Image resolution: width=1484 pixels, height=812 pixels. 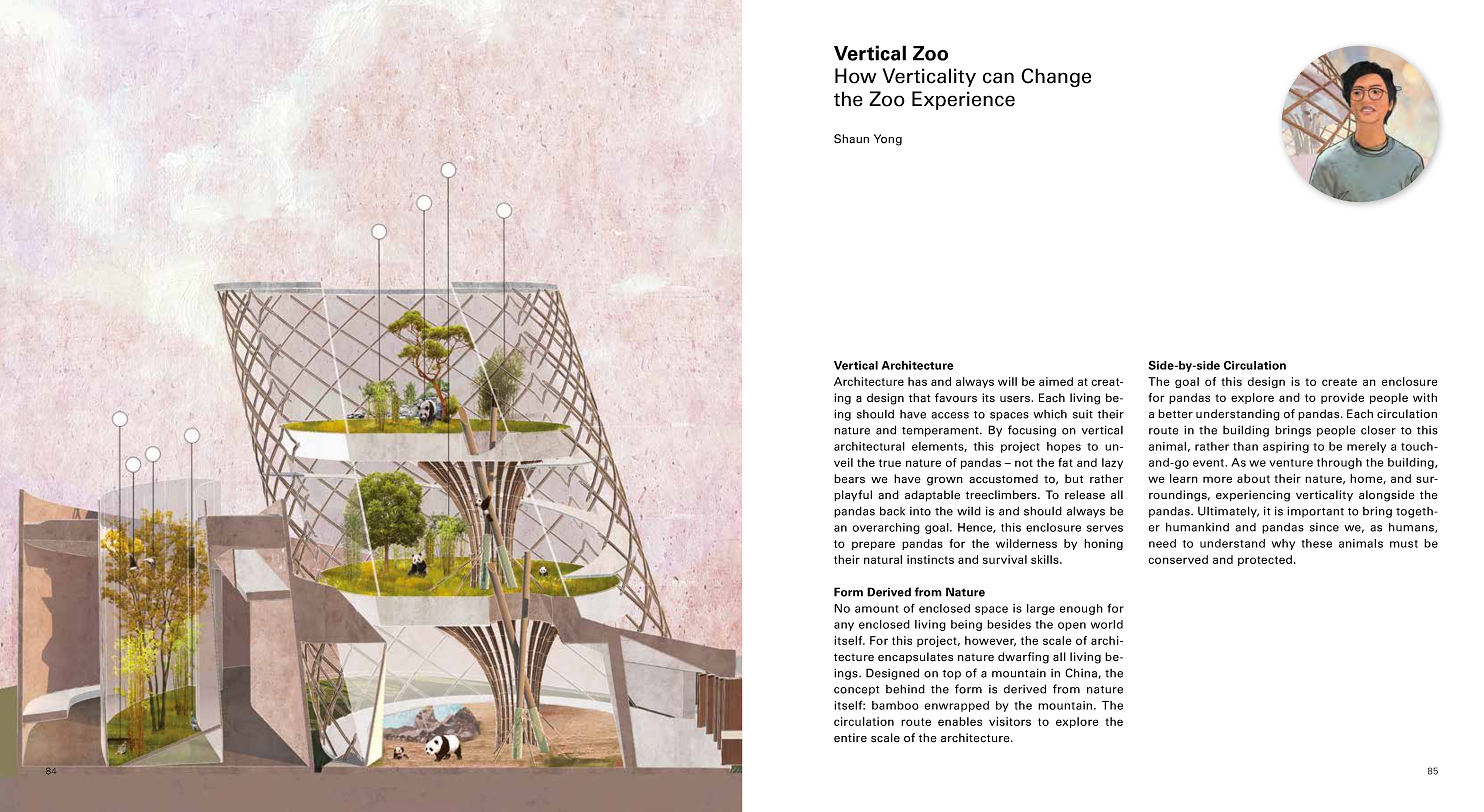 What do you see at coordinates (1266, 560) in the screenshot?
I see `protected` at bounding box center [1266, 560].
